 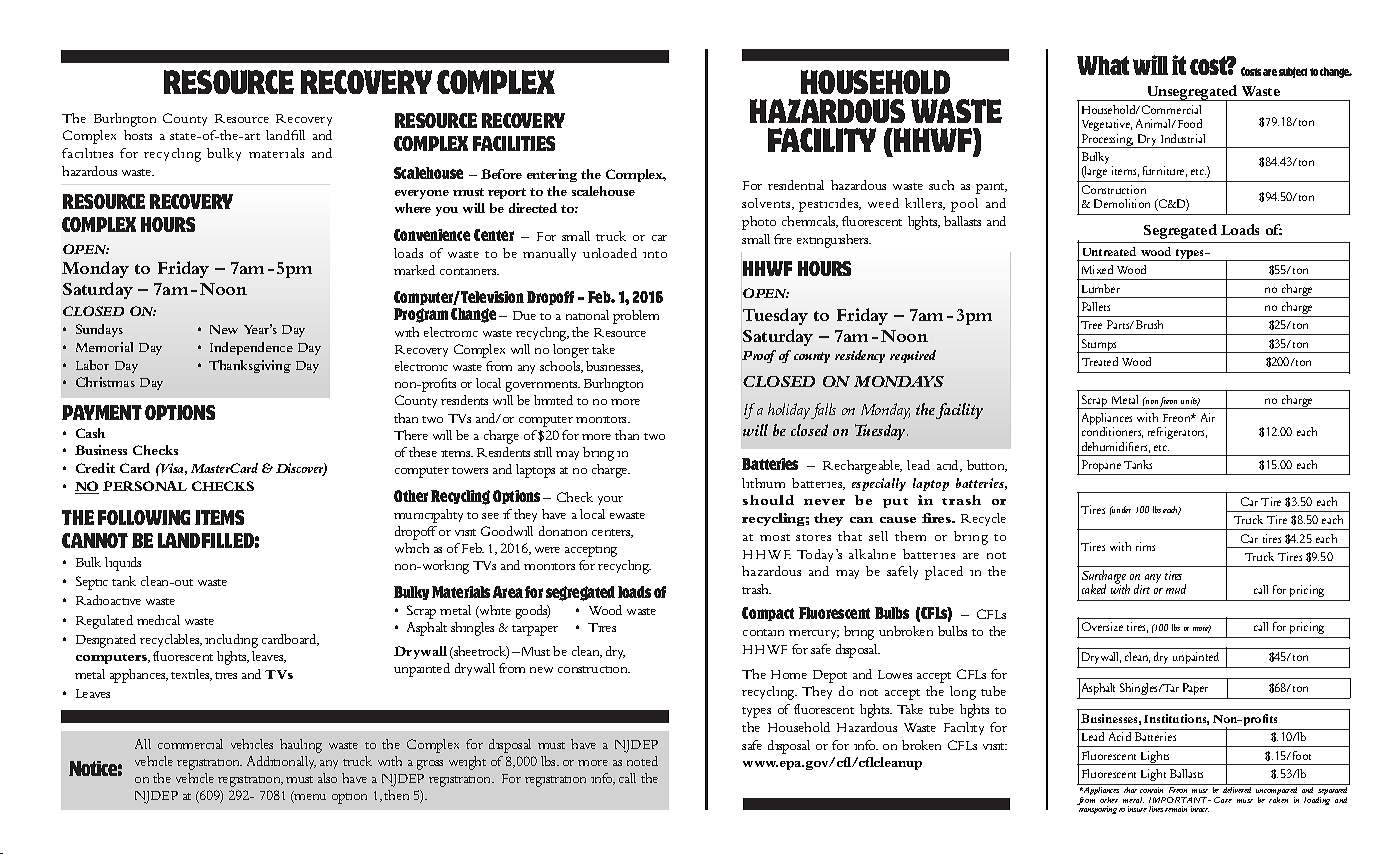 I want to click on also, so click(x=327, y=778).
